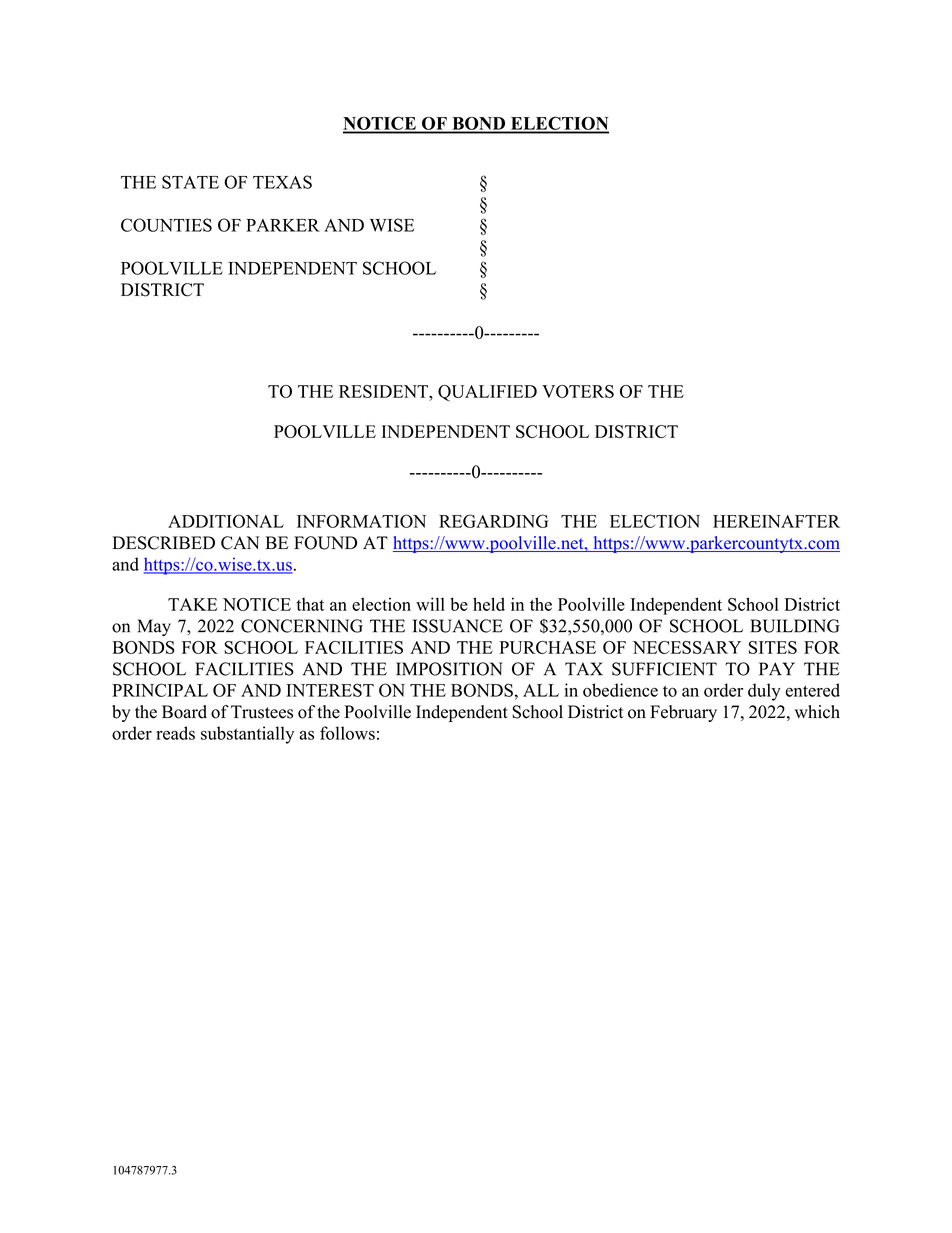 The height and width of the screenshot is (1233, 952). I want to click on STATE, so click(190, 182).
